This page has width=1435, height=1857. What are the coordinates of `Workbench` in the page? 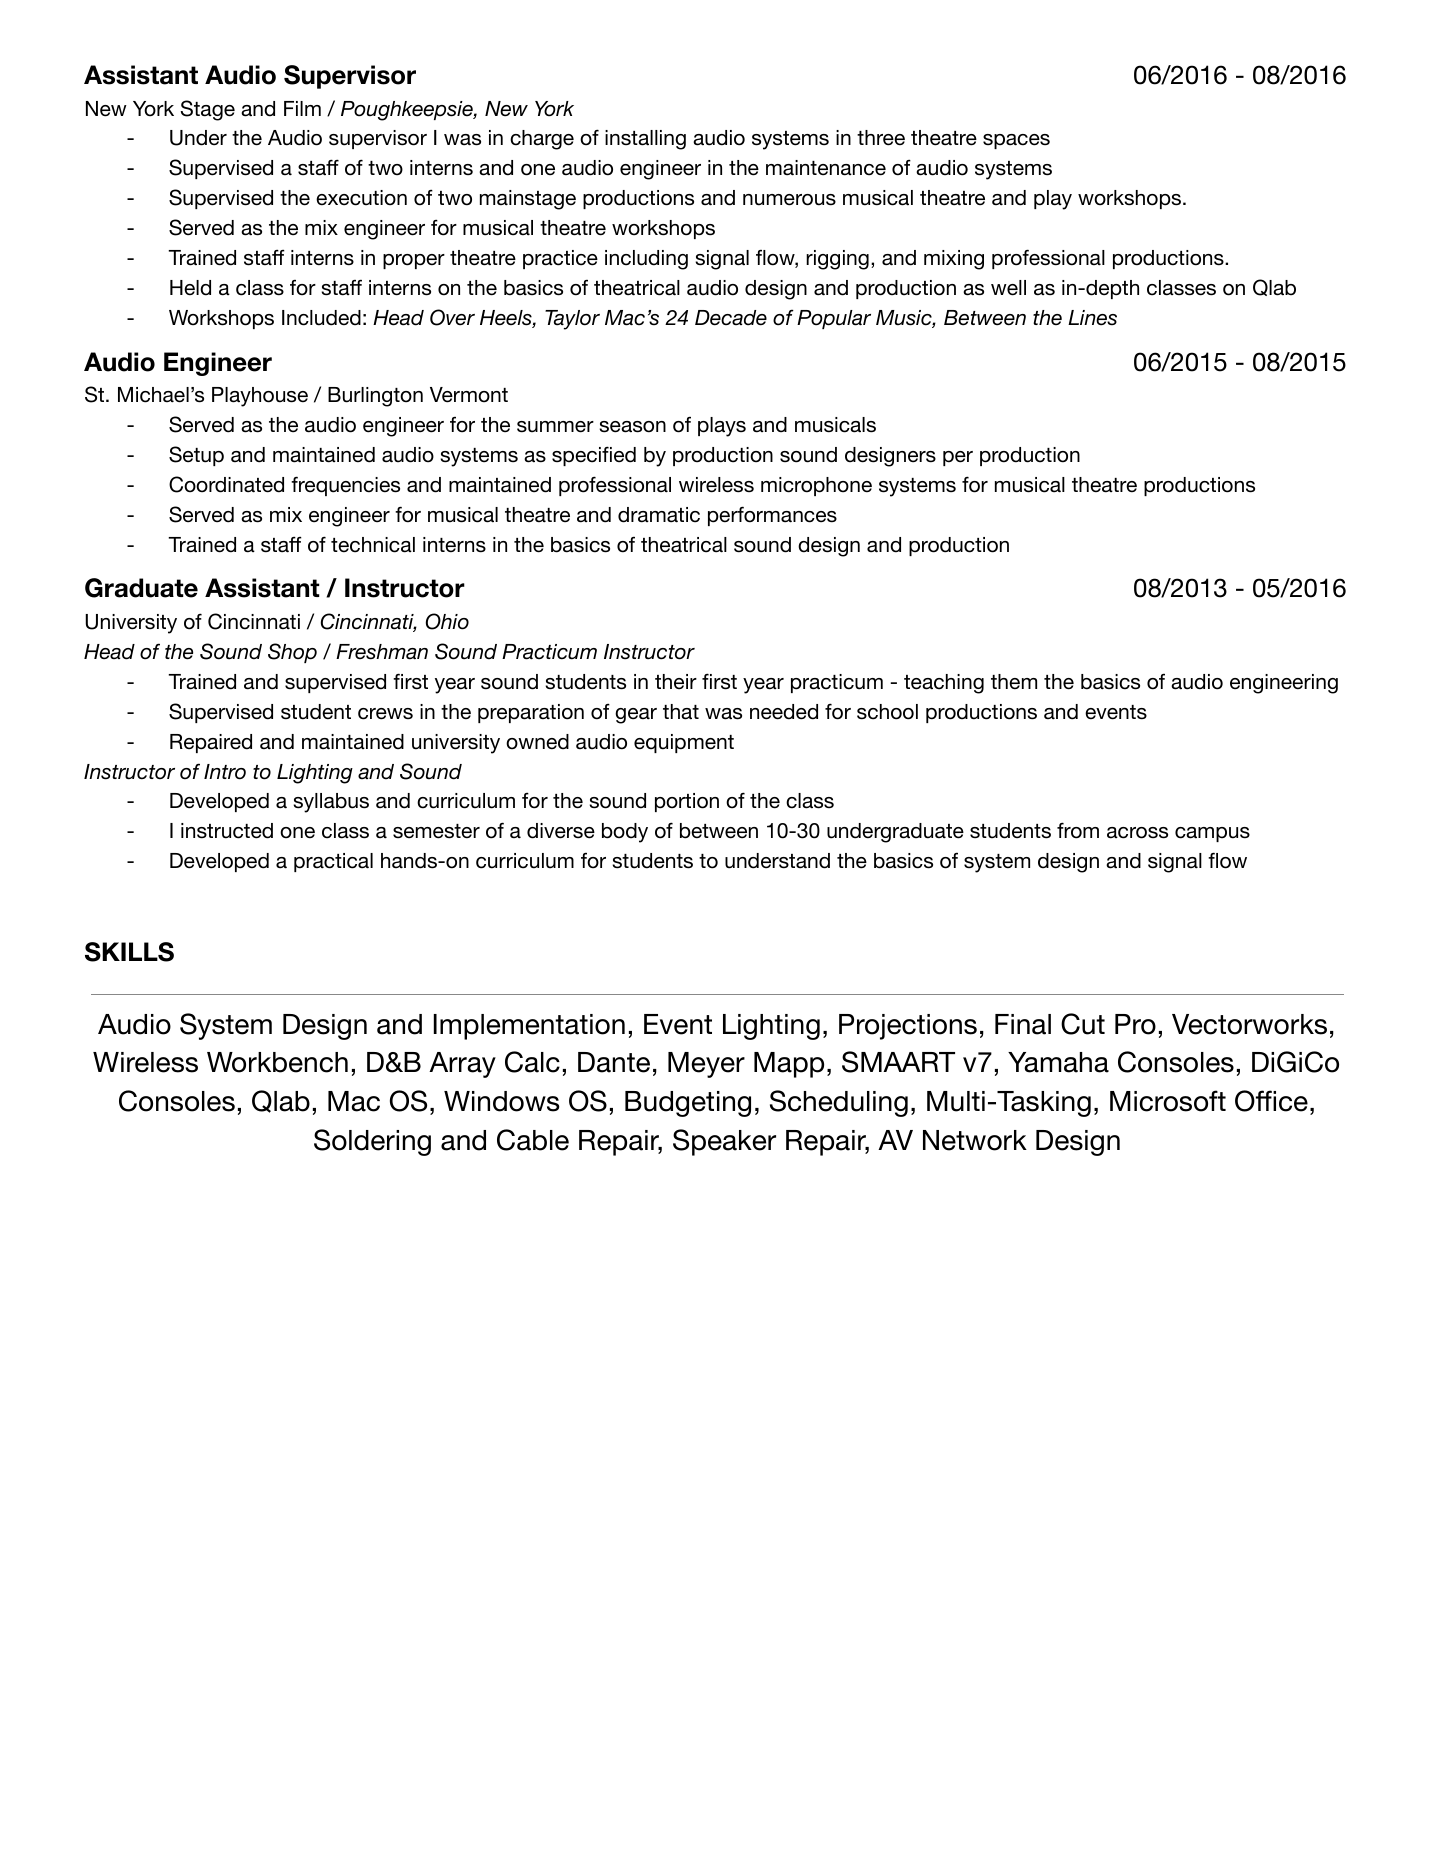 It's located at (277, 1062).
